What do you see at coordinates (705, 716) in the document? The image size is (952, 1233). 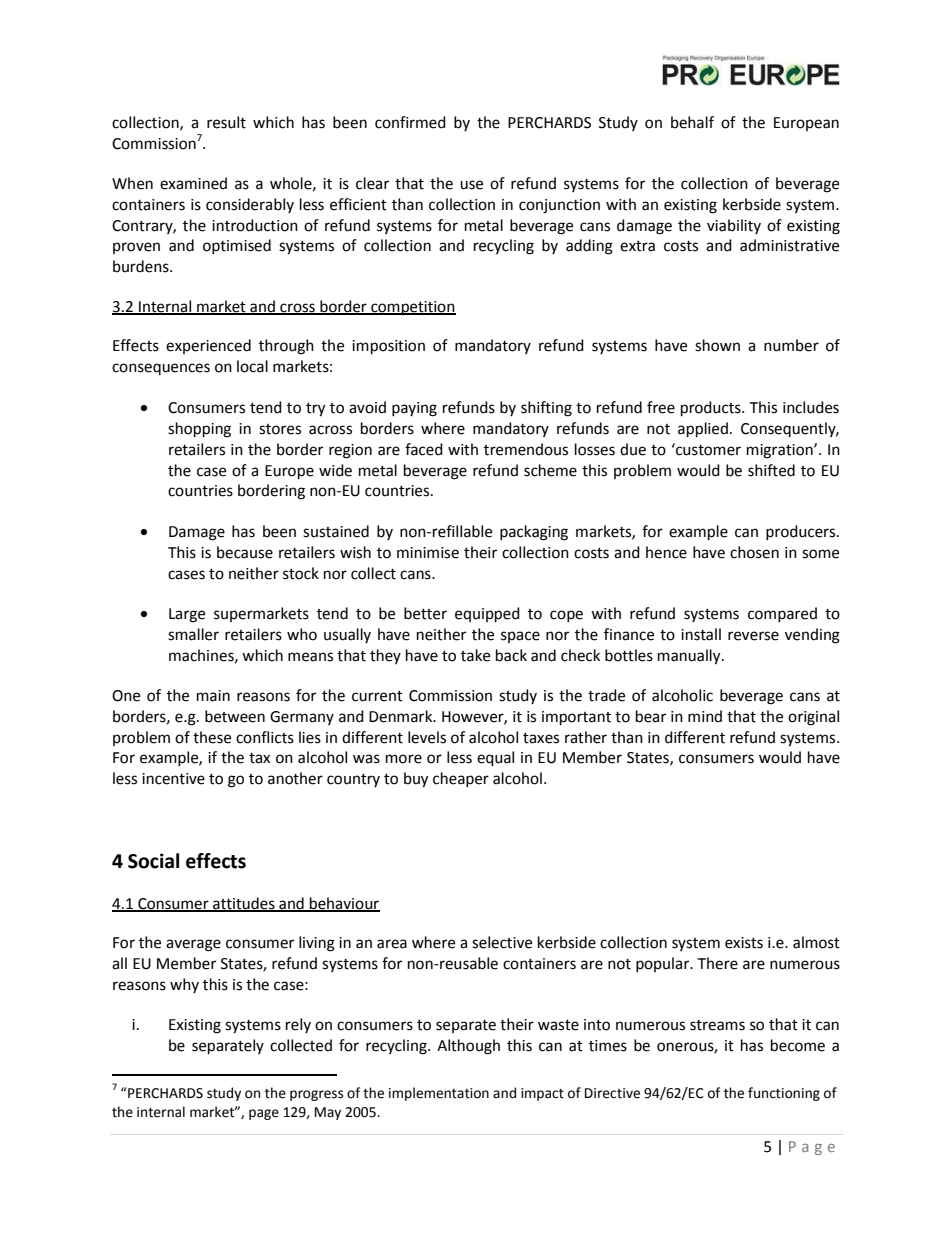 I see `mind` at bounding box center [705, 716].
